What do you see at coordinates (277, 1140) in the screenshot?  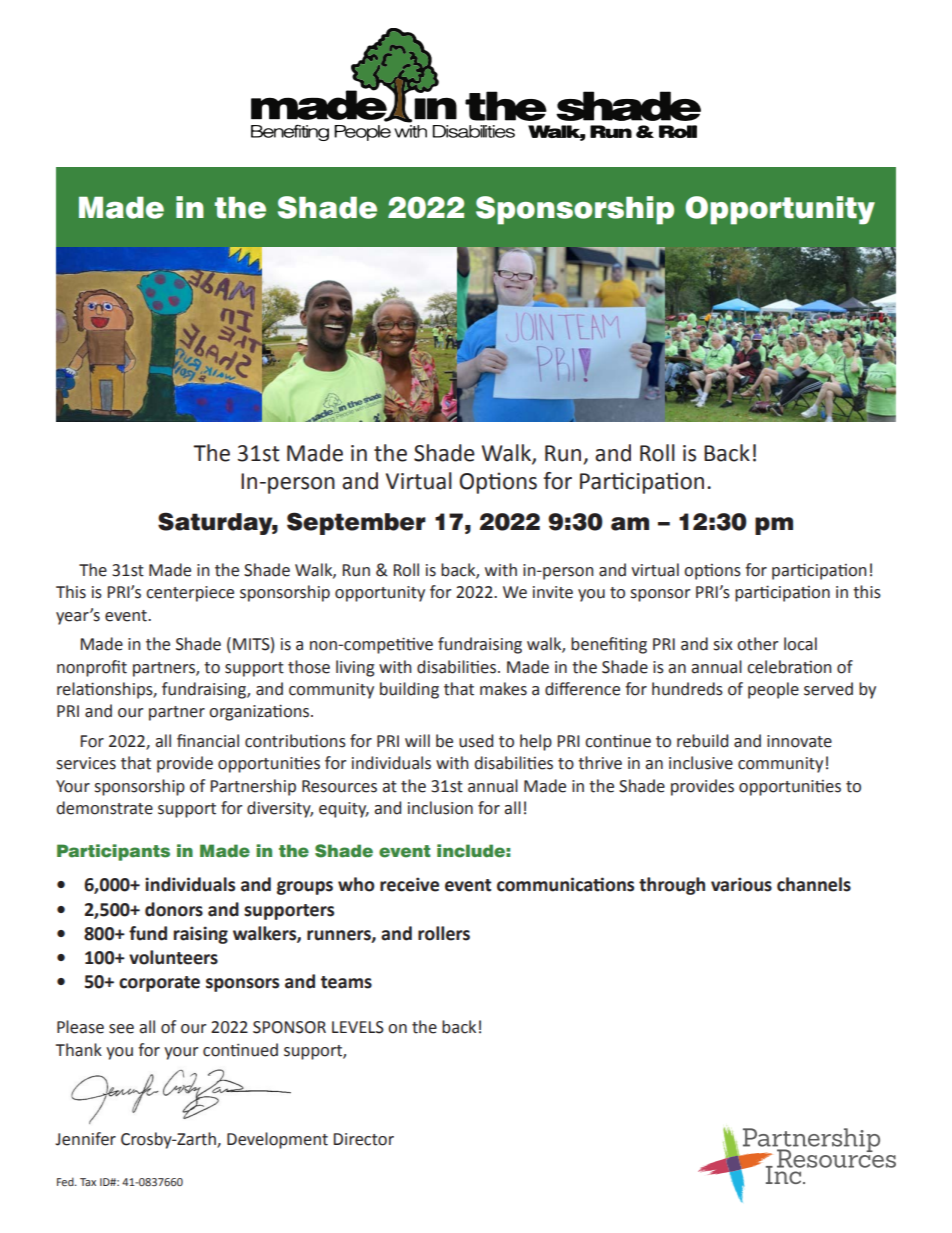 I see `Development` at bounding box center [277, 1140].
